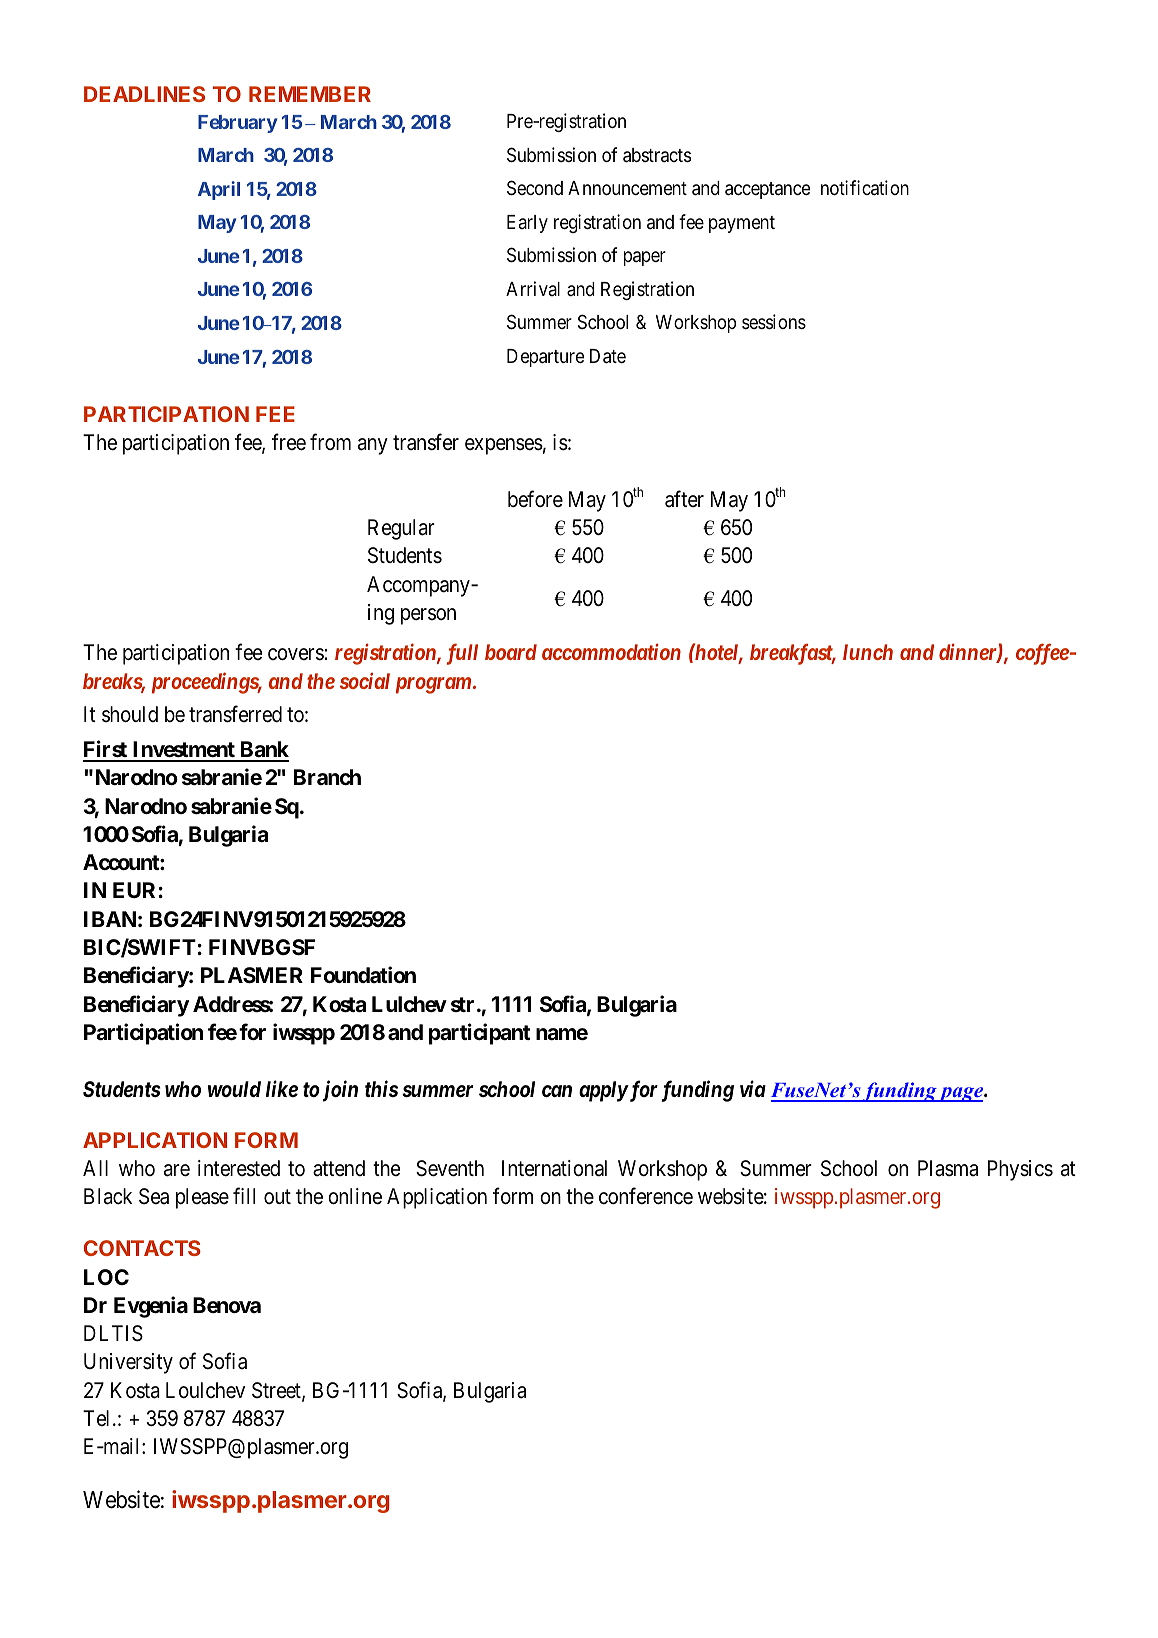 Image resolution: width=1158 pixels, height=1638 pixels. What do you see at coordinates (774, 321) in the screenshot?
I see `sessions` at bounding box center [774, 321].
